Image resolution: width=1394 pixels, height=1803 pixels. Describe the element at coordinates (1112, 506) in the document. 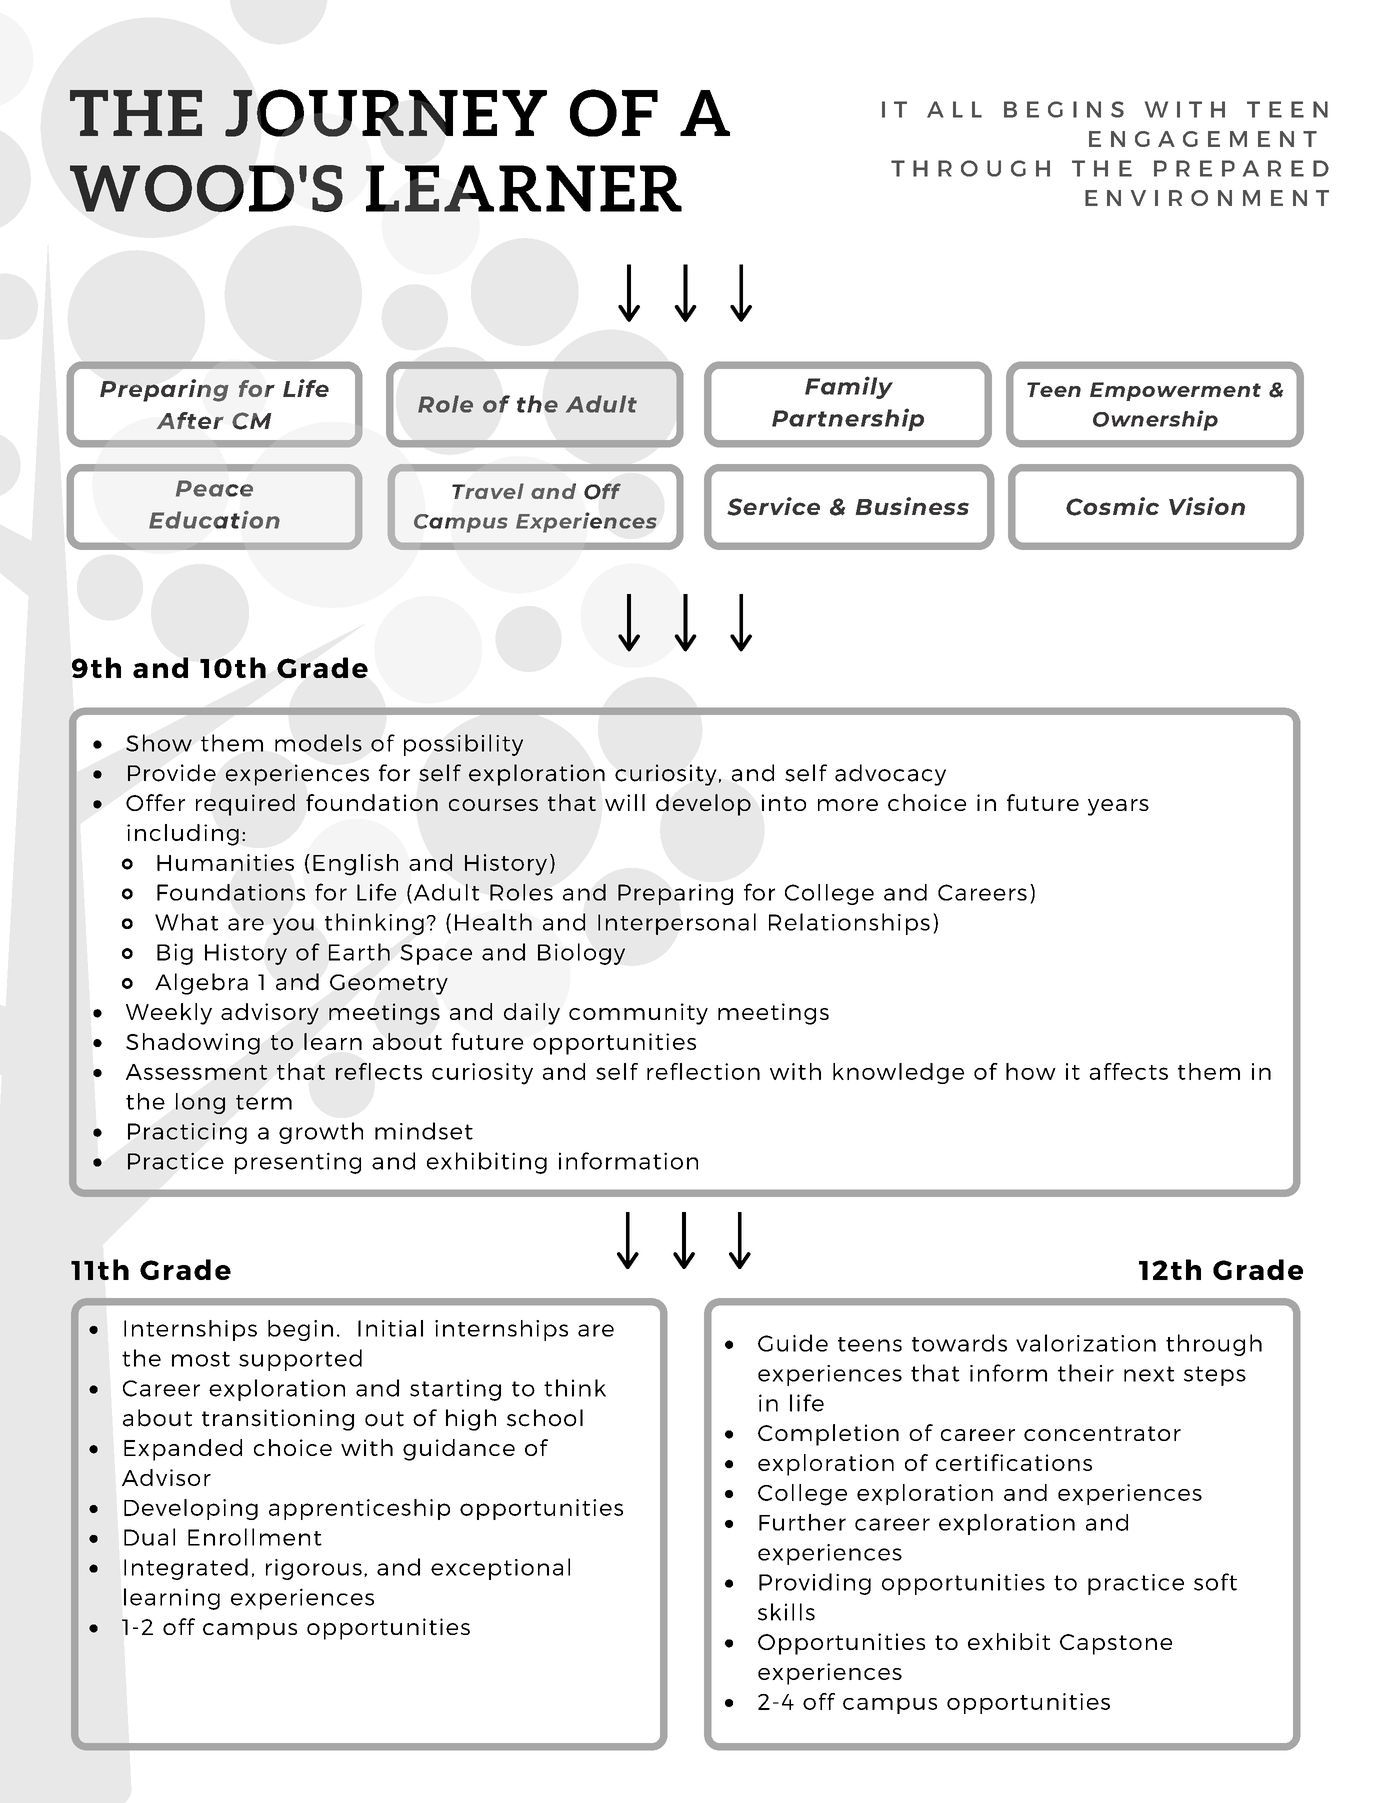

I see `Cosmic` at that location.
